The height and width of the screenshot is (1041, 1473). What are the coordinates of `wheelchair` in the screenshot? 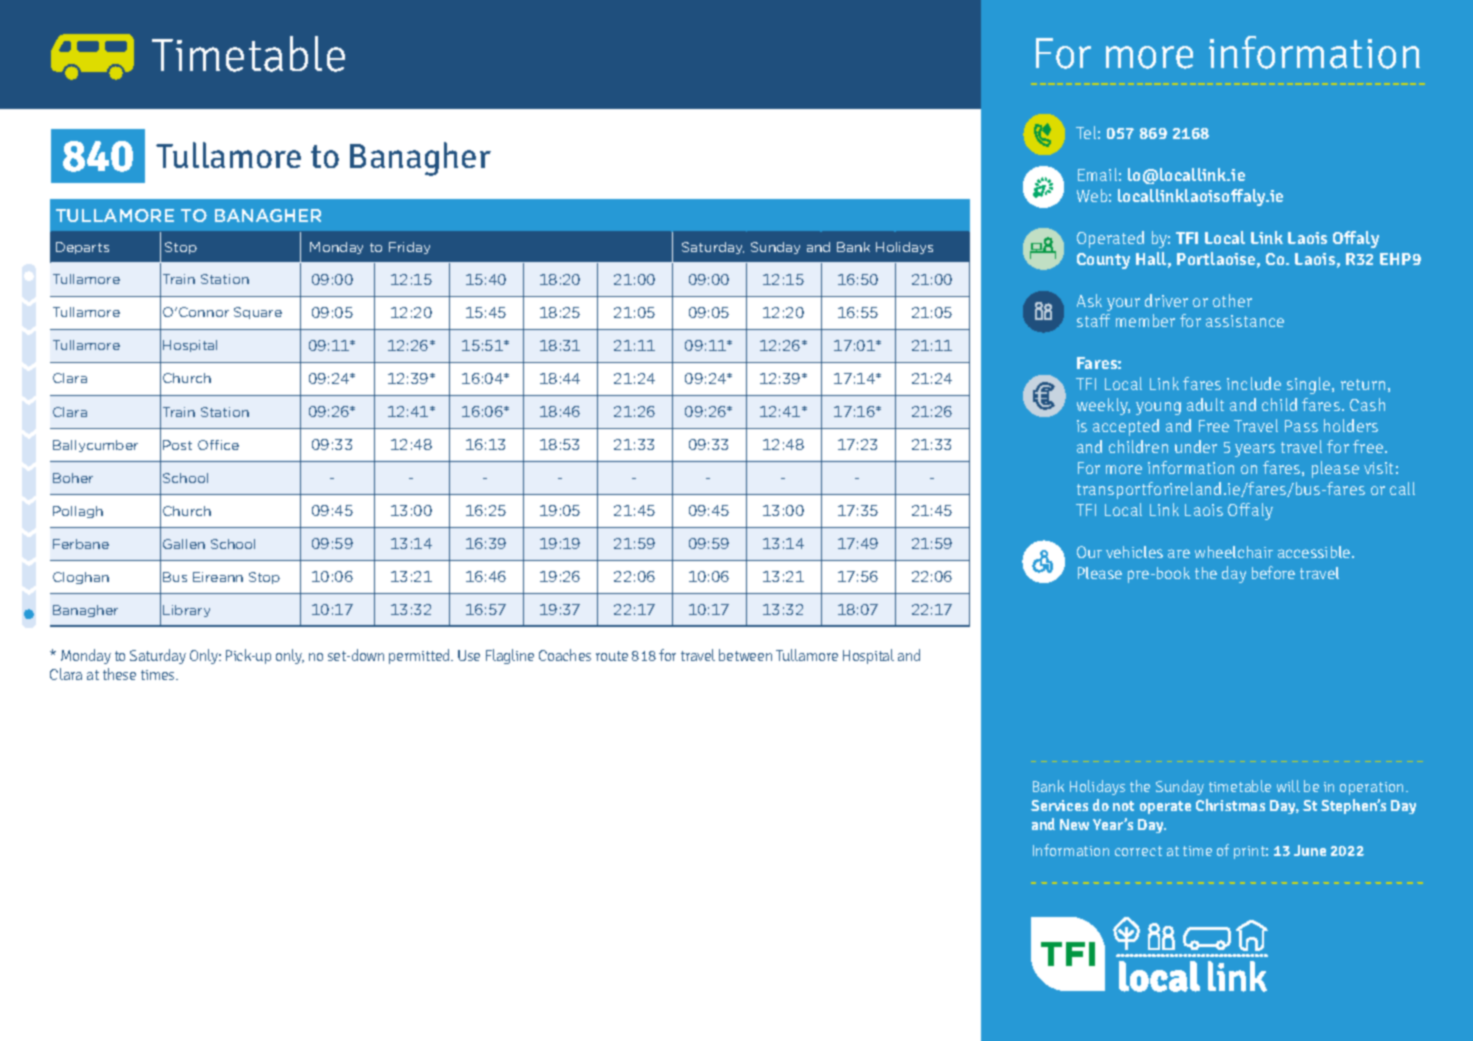 It's located at (1234, 552).
